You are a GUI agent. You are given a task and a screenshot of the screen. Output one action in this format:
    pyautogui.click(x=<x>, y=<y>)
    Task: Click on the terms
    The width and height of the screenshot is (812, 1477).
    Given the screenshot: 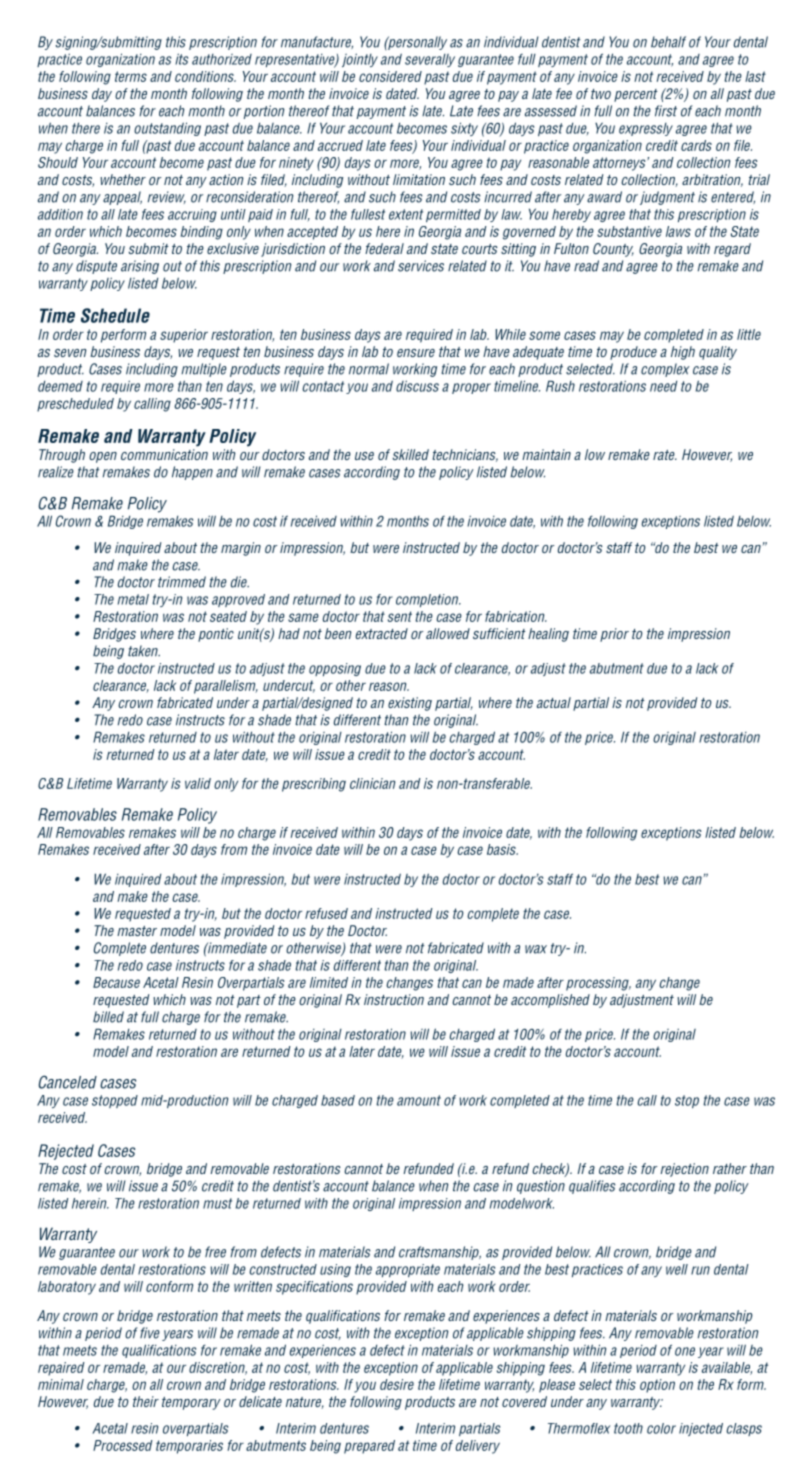 What is the action you would take?
    pyautogui.click(x=131, y=76)
